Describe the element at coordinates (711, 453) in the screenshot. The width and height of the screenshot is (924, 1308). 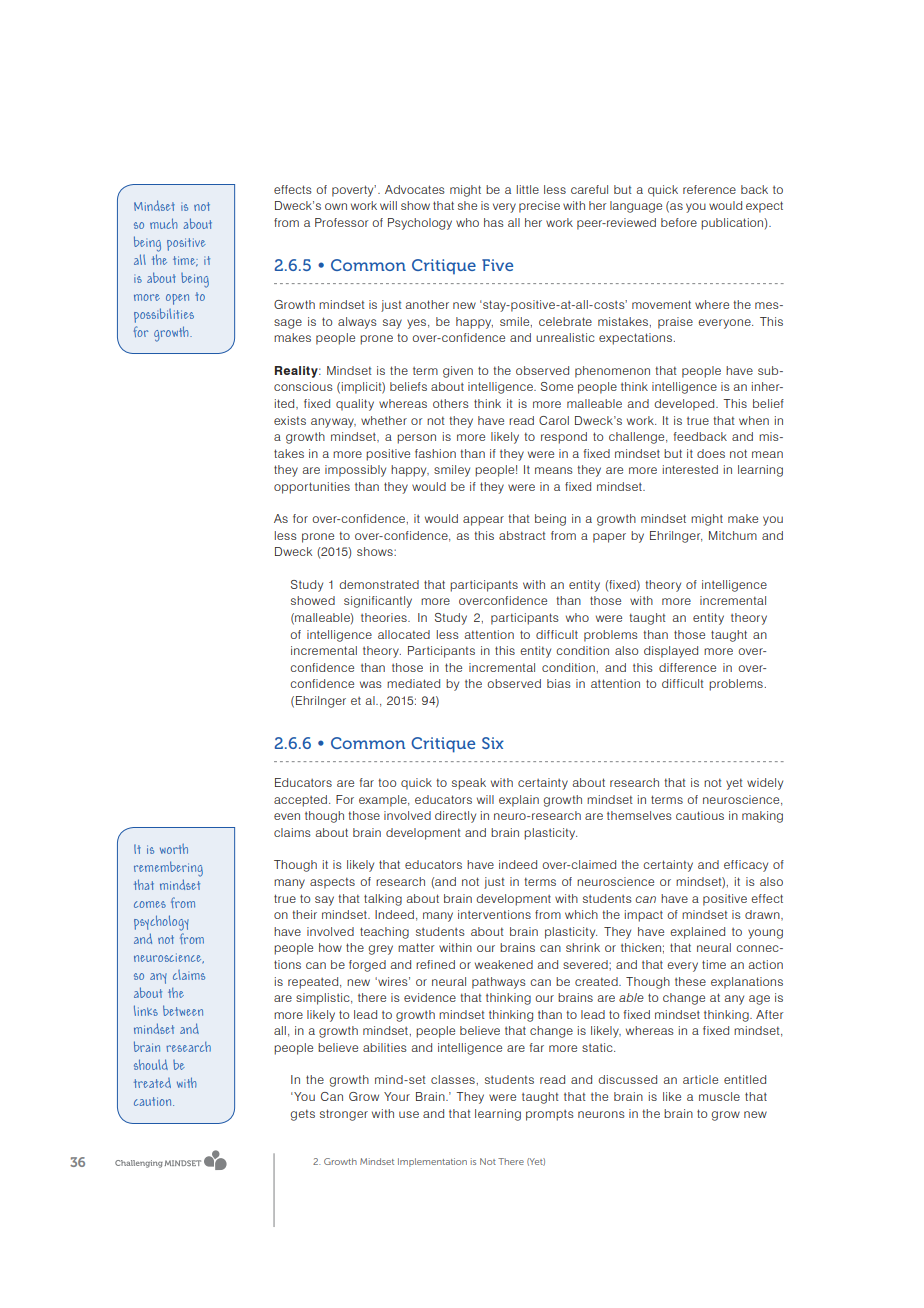
I see `does` at that location.
